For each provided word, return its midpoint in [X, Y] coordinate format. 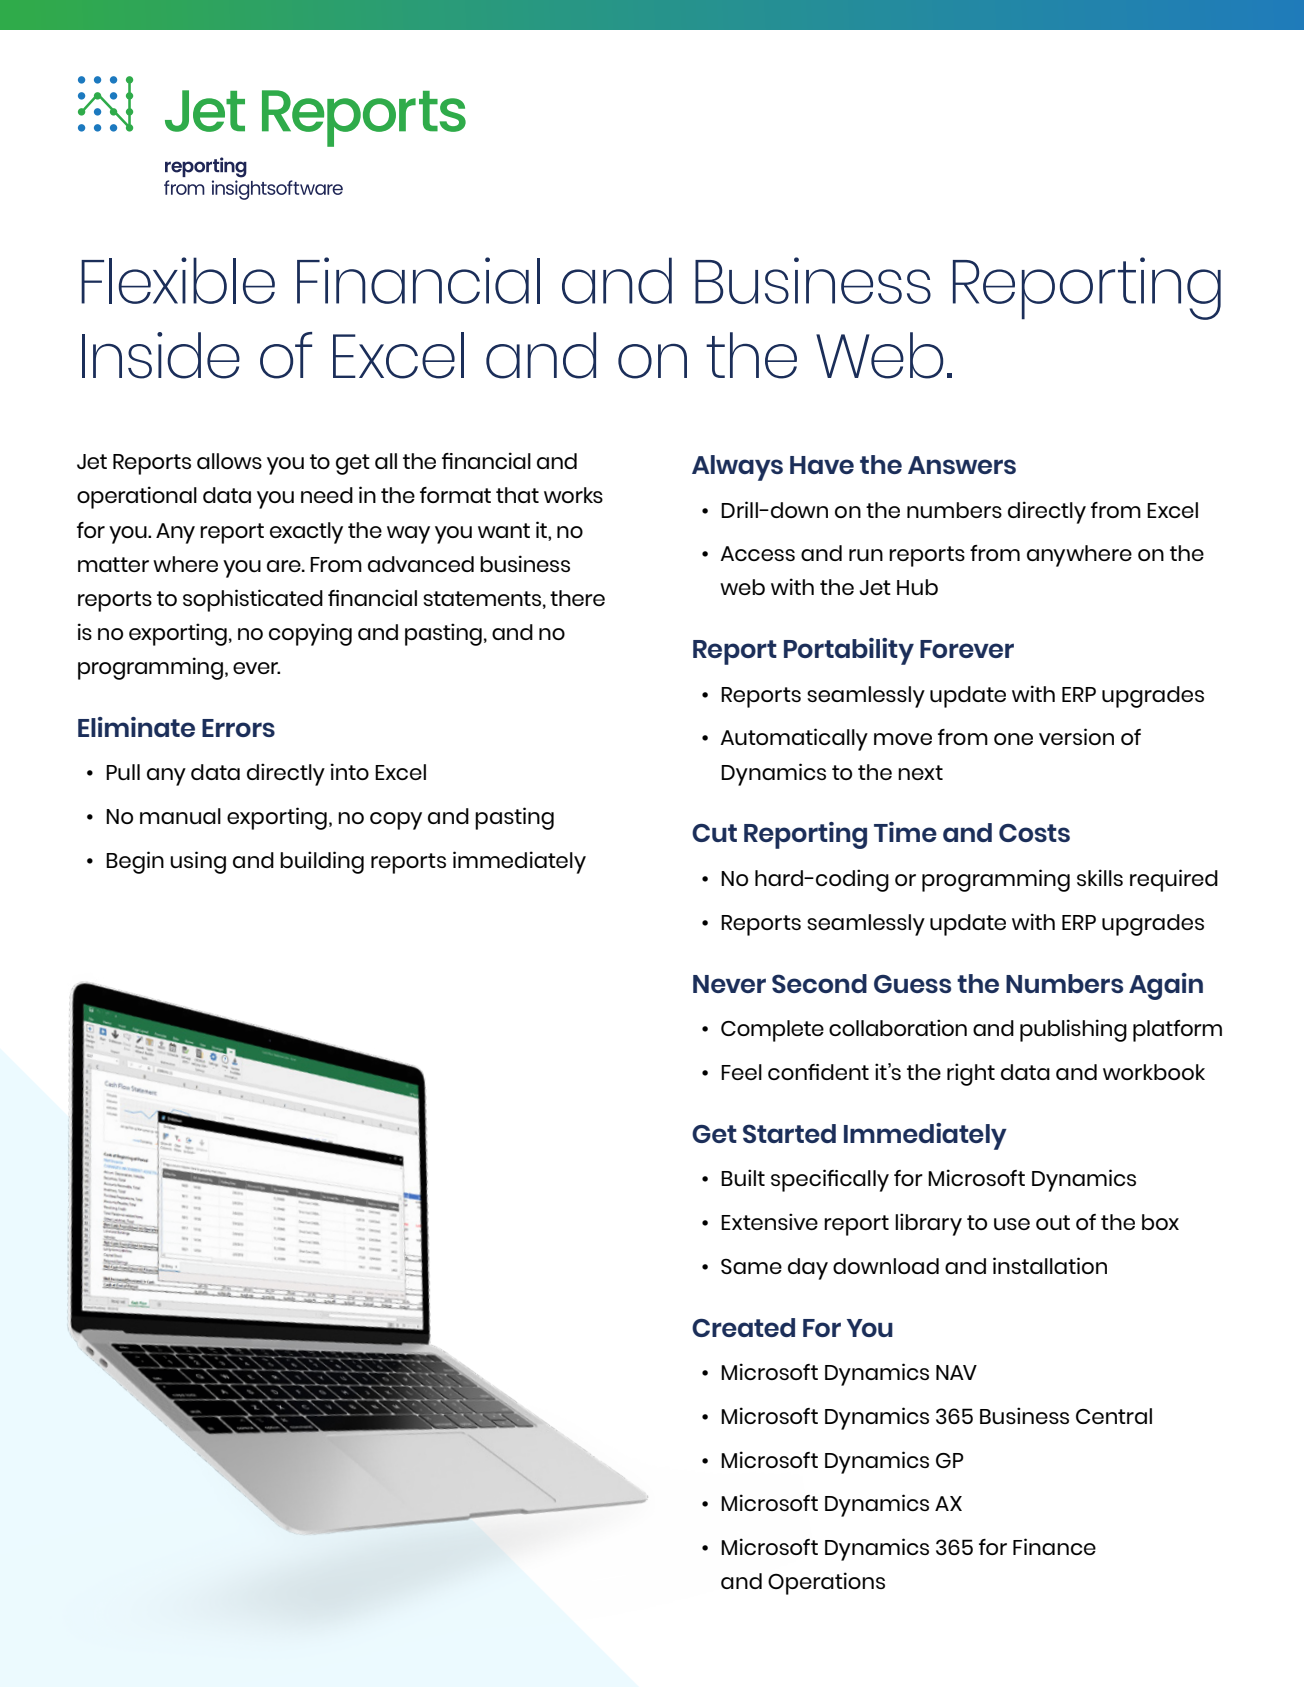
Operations [826, 1583]
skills [1100, 877]
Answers [962, 465]
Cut [714, 833]
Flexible [178, 280]
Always [737, 468]
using [198, 862]
